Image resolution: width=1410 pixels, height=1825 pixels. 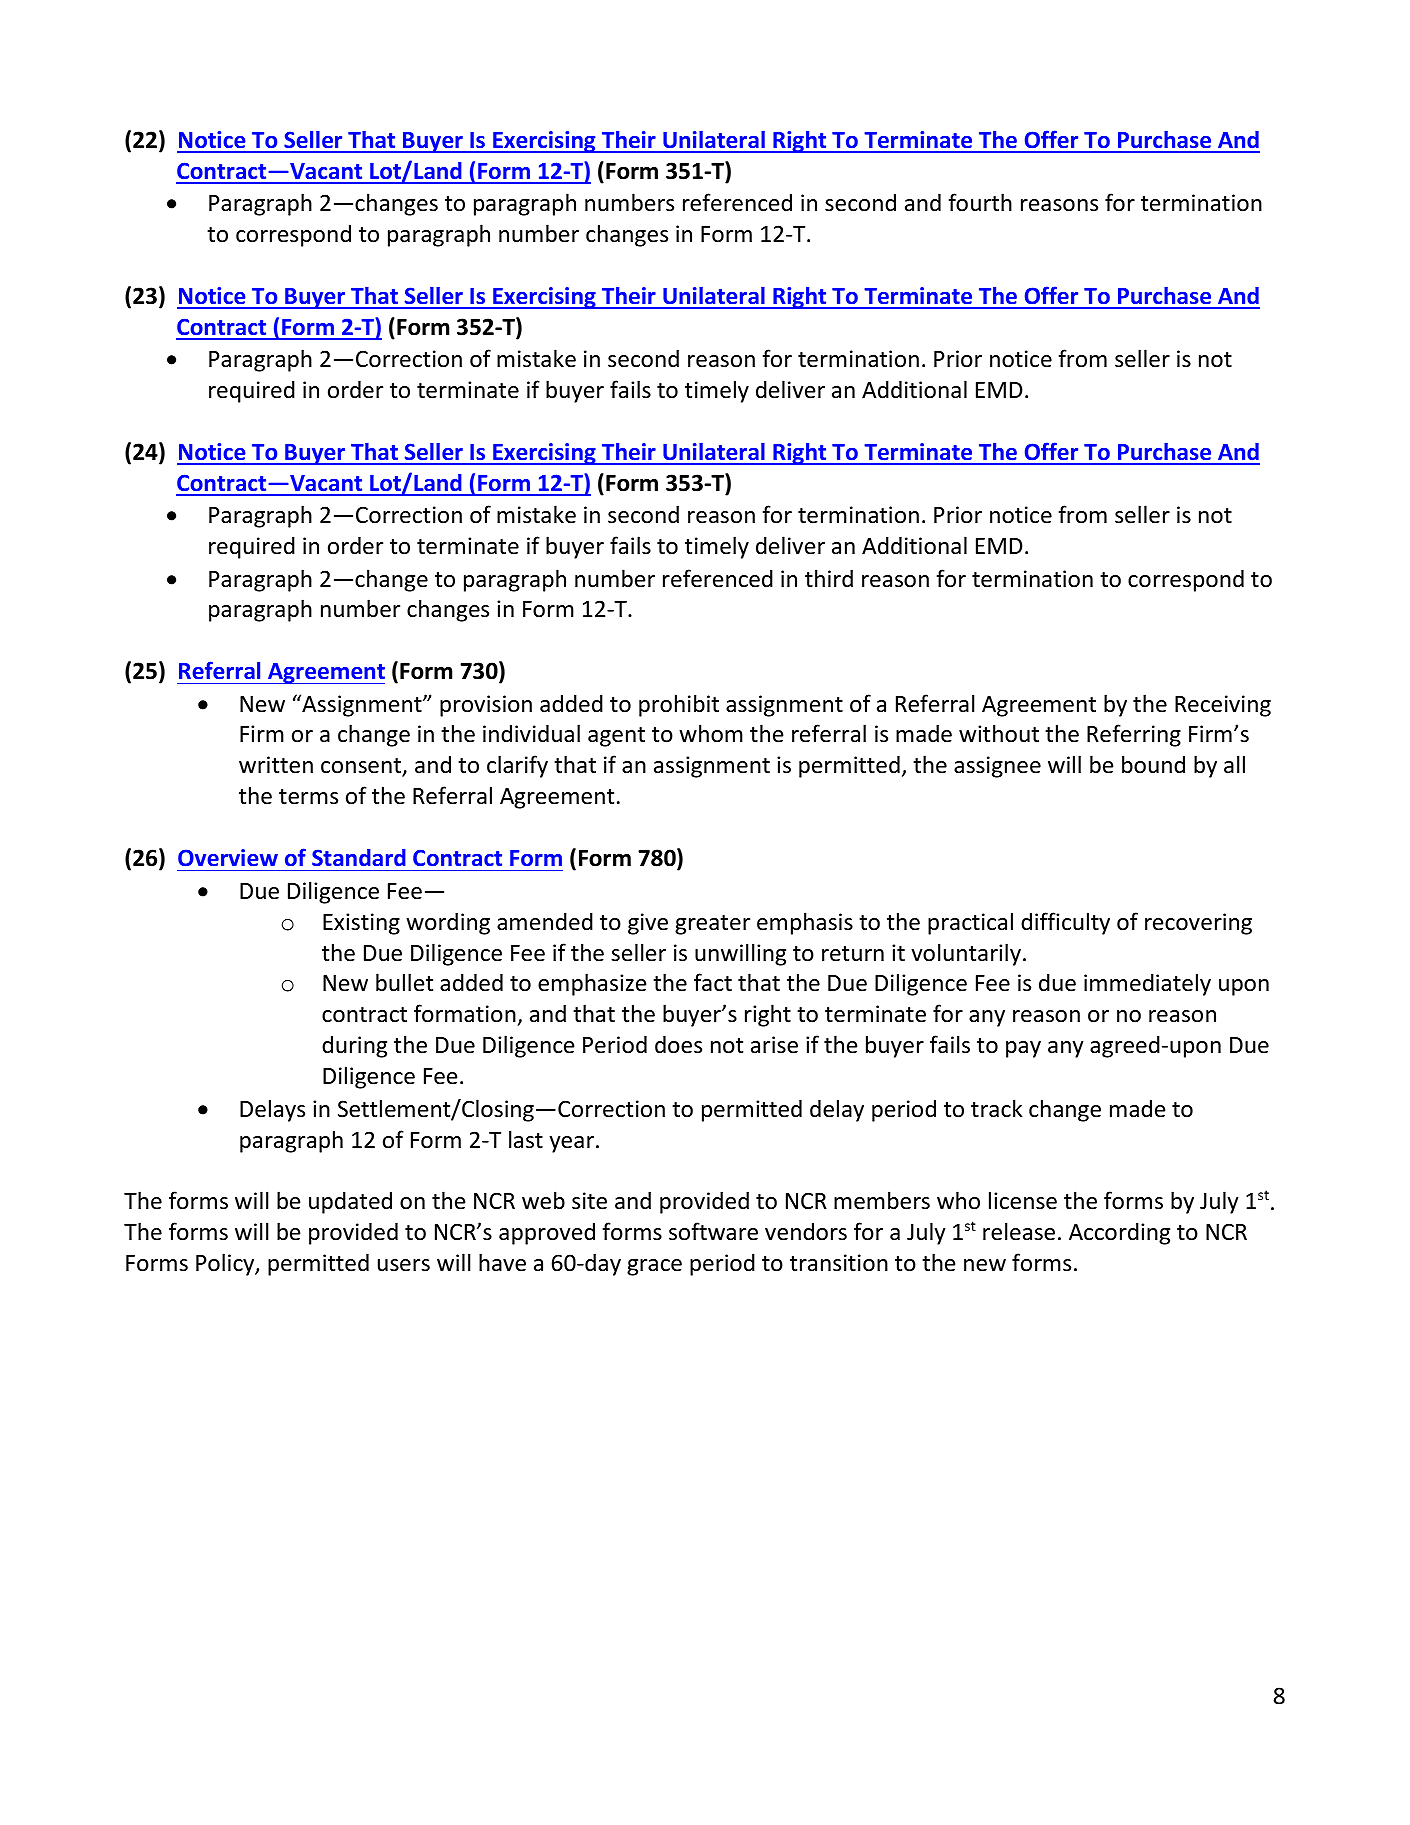 What do you see at coordinates (829, 578) in the screenshot?
I see `third` at bounding box center [829, 578].
